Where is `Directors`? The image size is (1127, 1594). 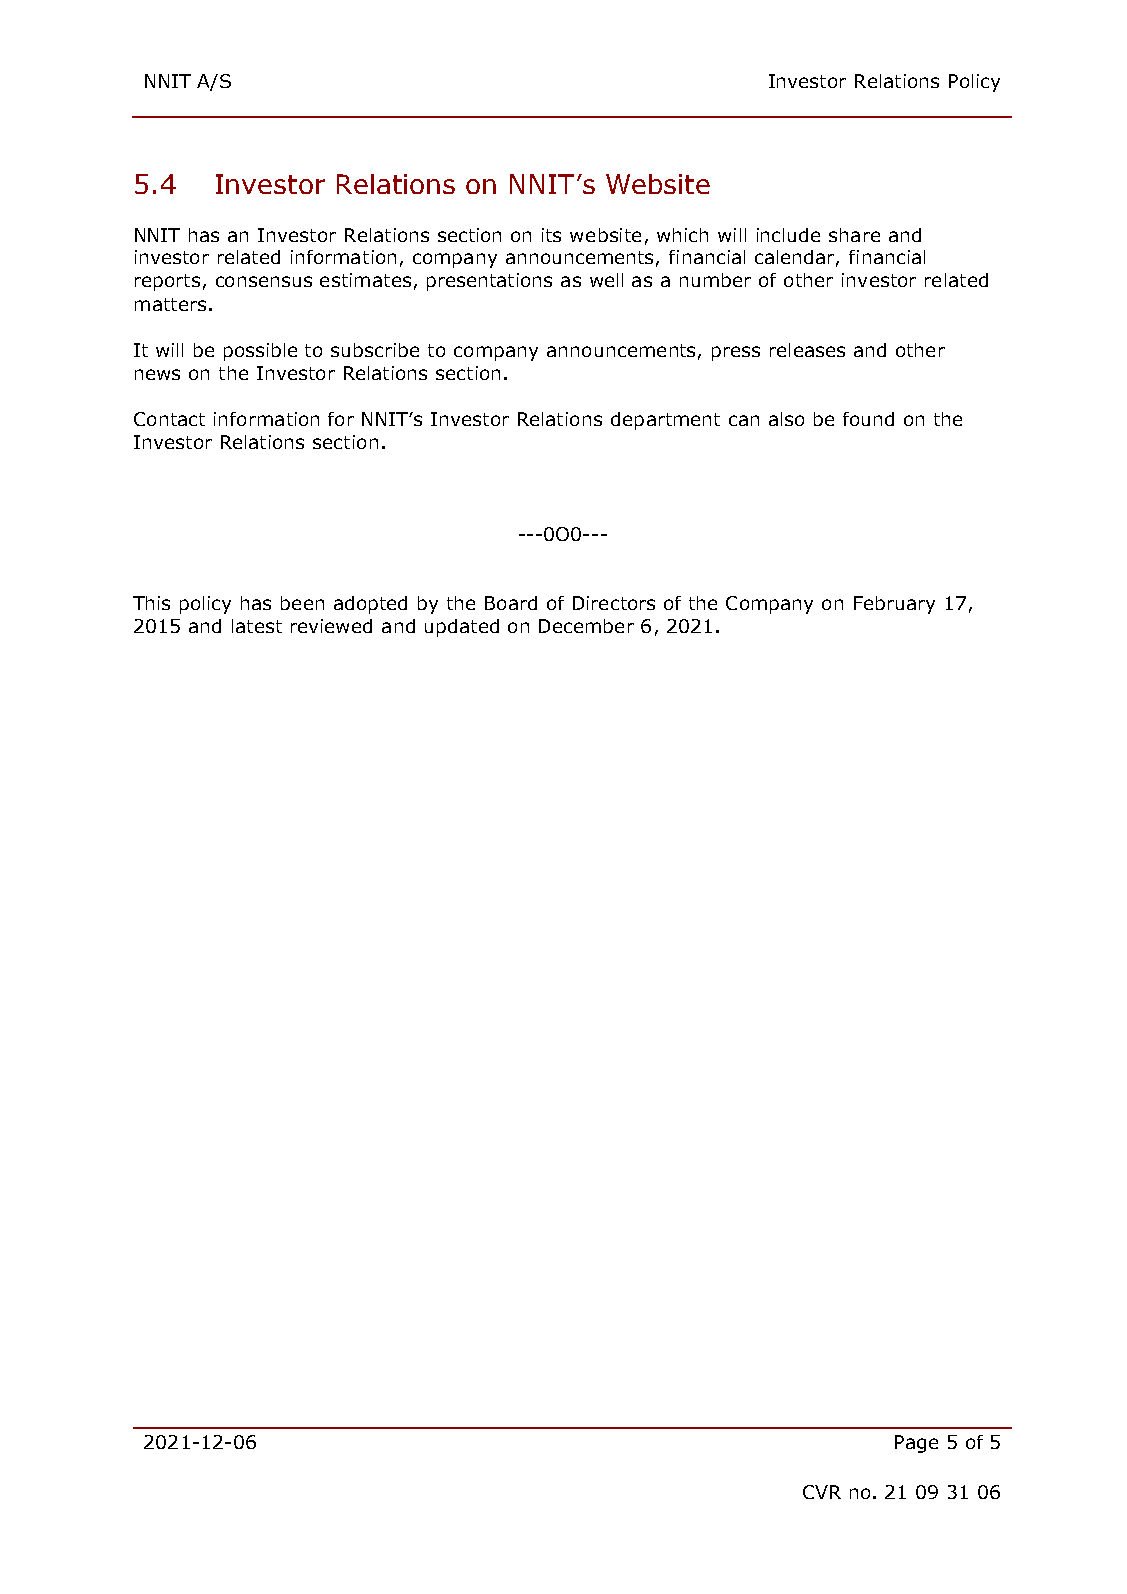 Directors is located at coordinates (614, 603).
